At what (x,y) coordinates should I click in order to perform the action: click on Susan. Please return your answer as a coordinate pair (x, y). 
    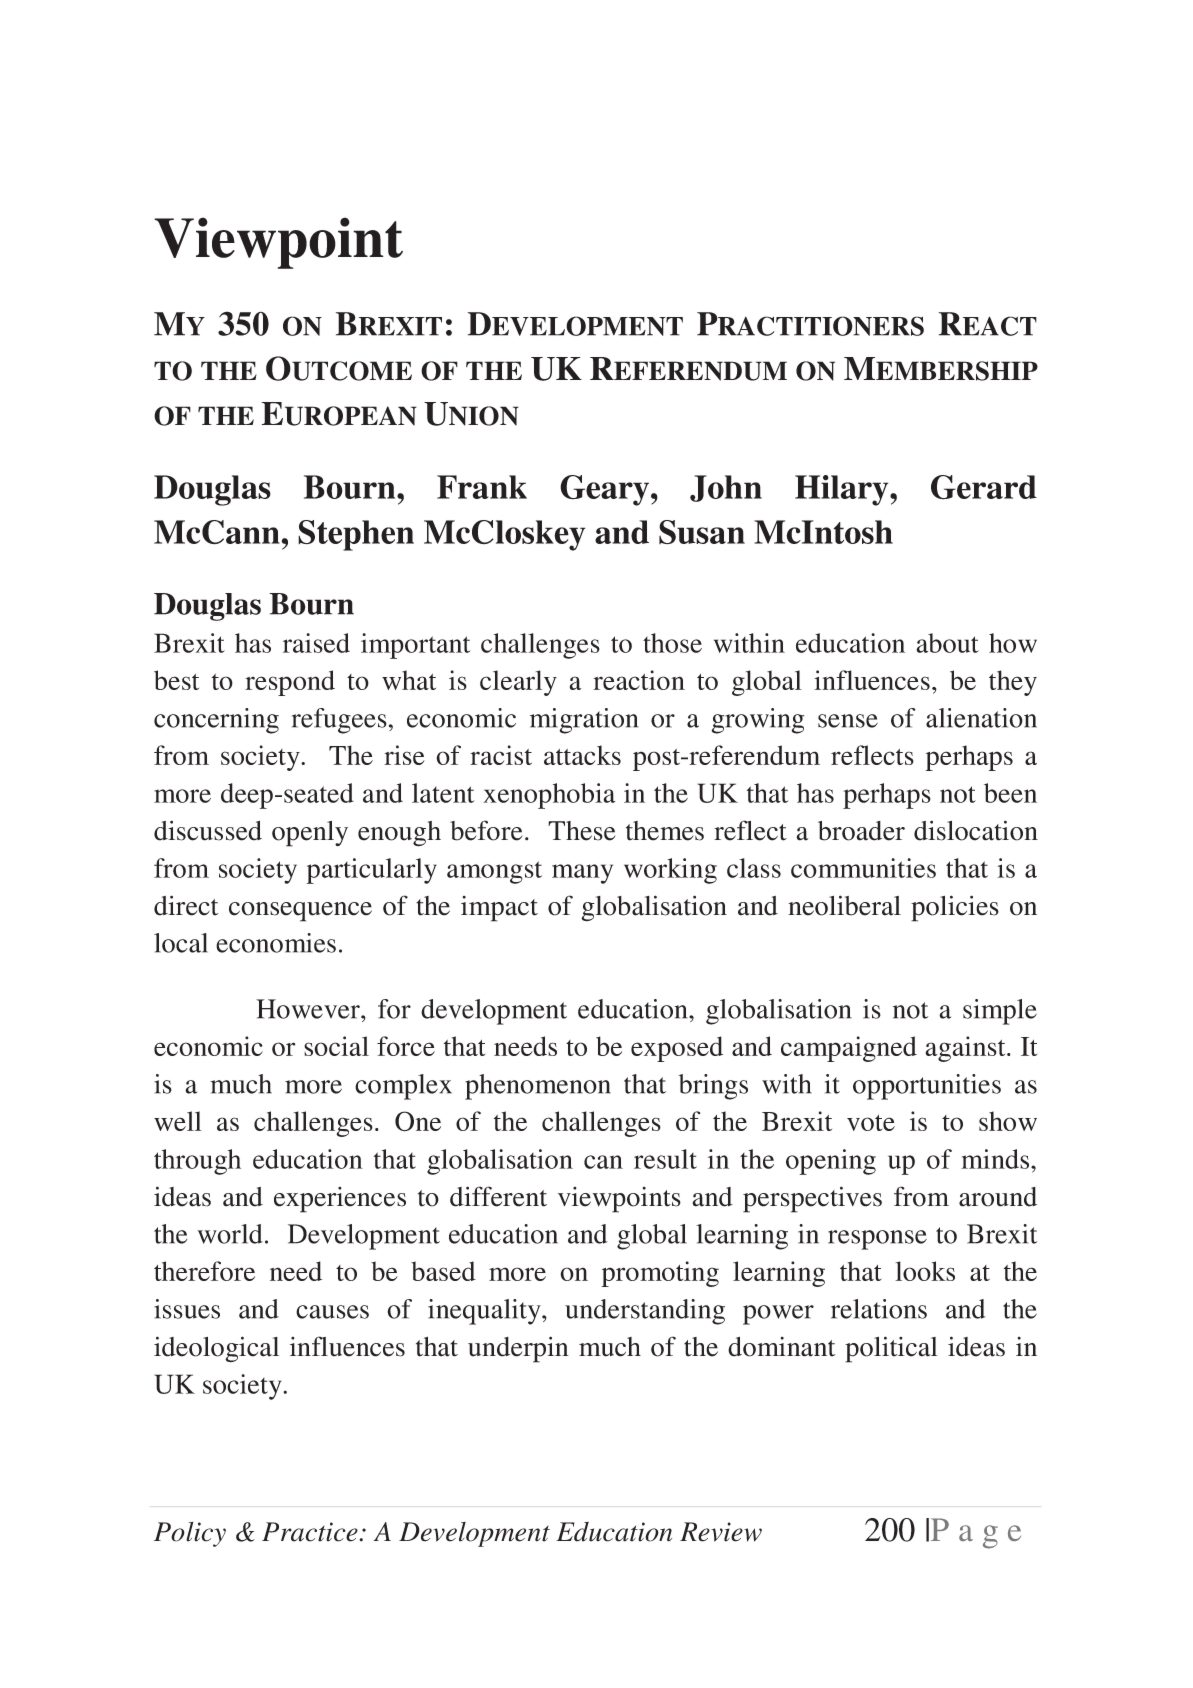
    Looking at the image, I should click on (702, 532).
